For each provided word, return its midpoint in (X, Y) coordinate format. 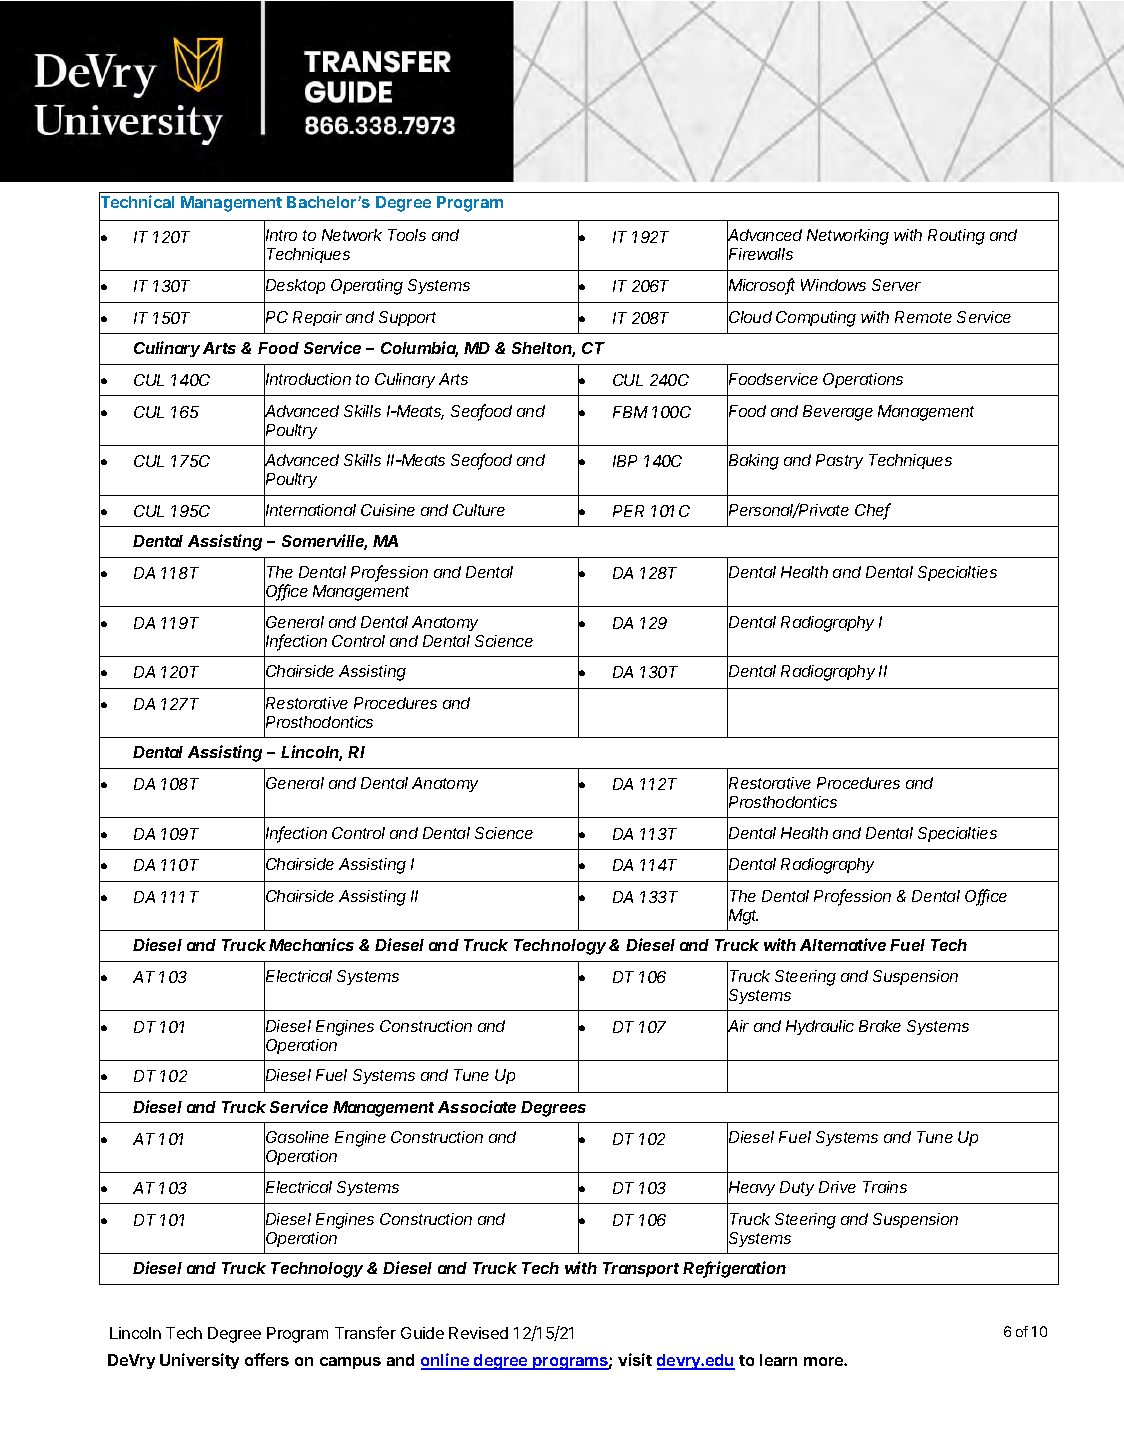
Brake (880, 1026)
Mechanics (311, 944)
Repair (317, 318)
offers (267, 1359)
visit (635, 1359)
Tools (407, 235)
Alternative (843, 944)
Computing (816, 319)
